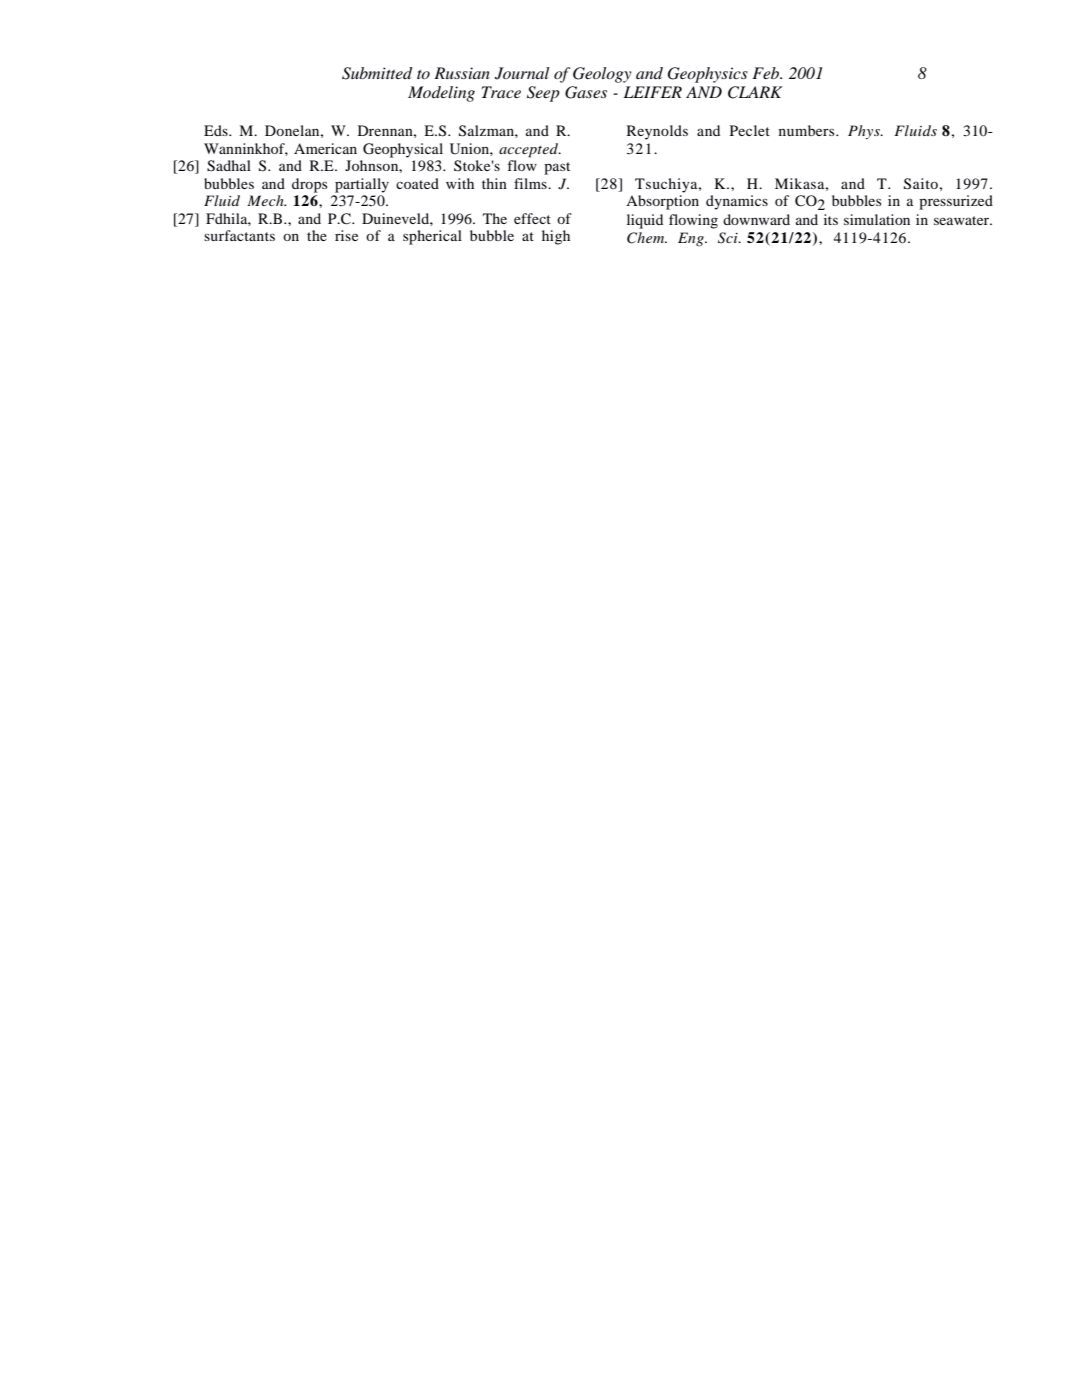 This document has height=1383, width=1068. Describe the element at coordinates (657, 132) in the document. I see `Reynolds` at that location.
